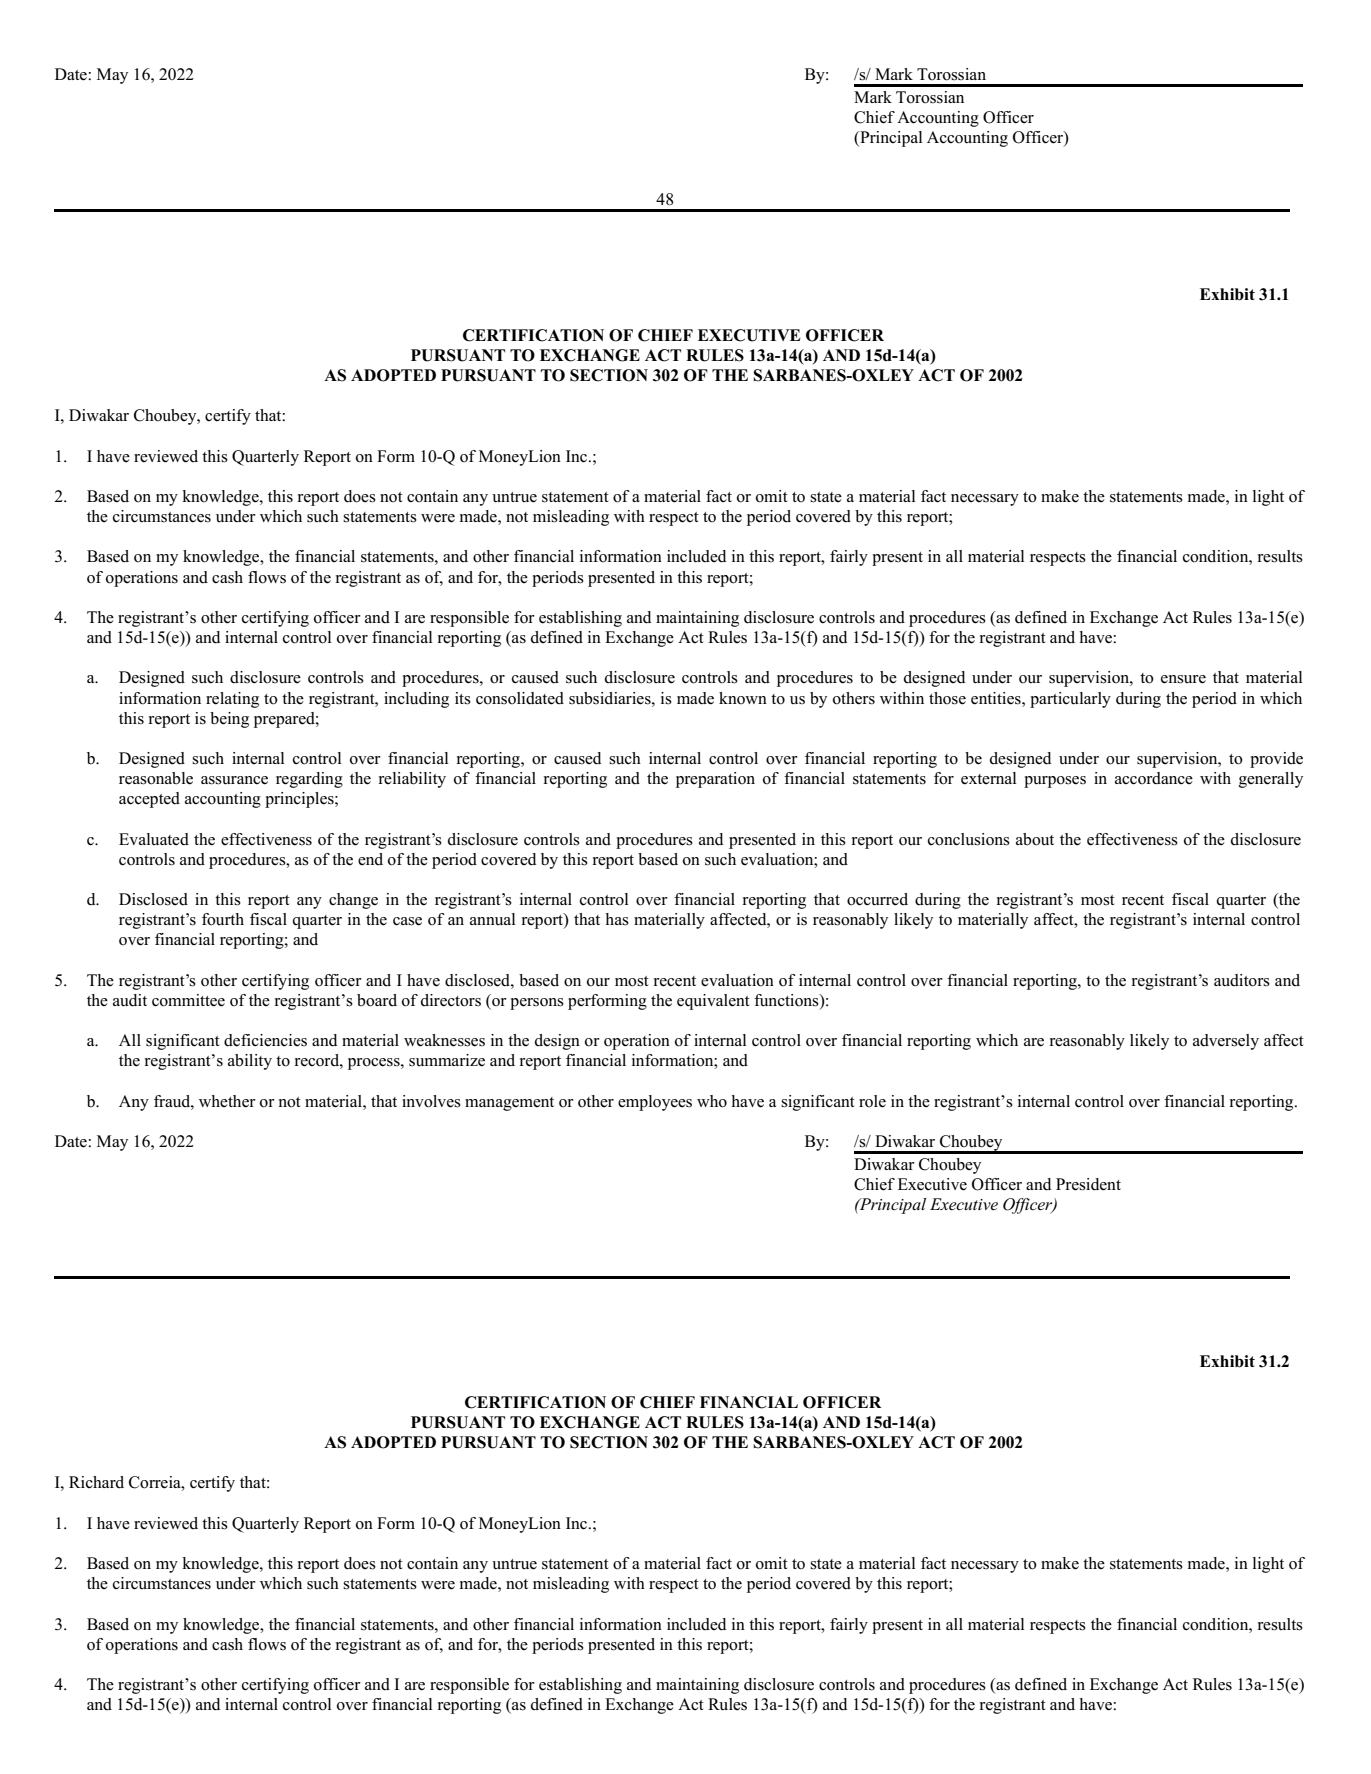 Image resolution: width=1371 pixels, height=1774 pixels. What do you see at coordinates (223, 919) in the screenshot?
I see `fourth` at bounding box center [223, 919].
